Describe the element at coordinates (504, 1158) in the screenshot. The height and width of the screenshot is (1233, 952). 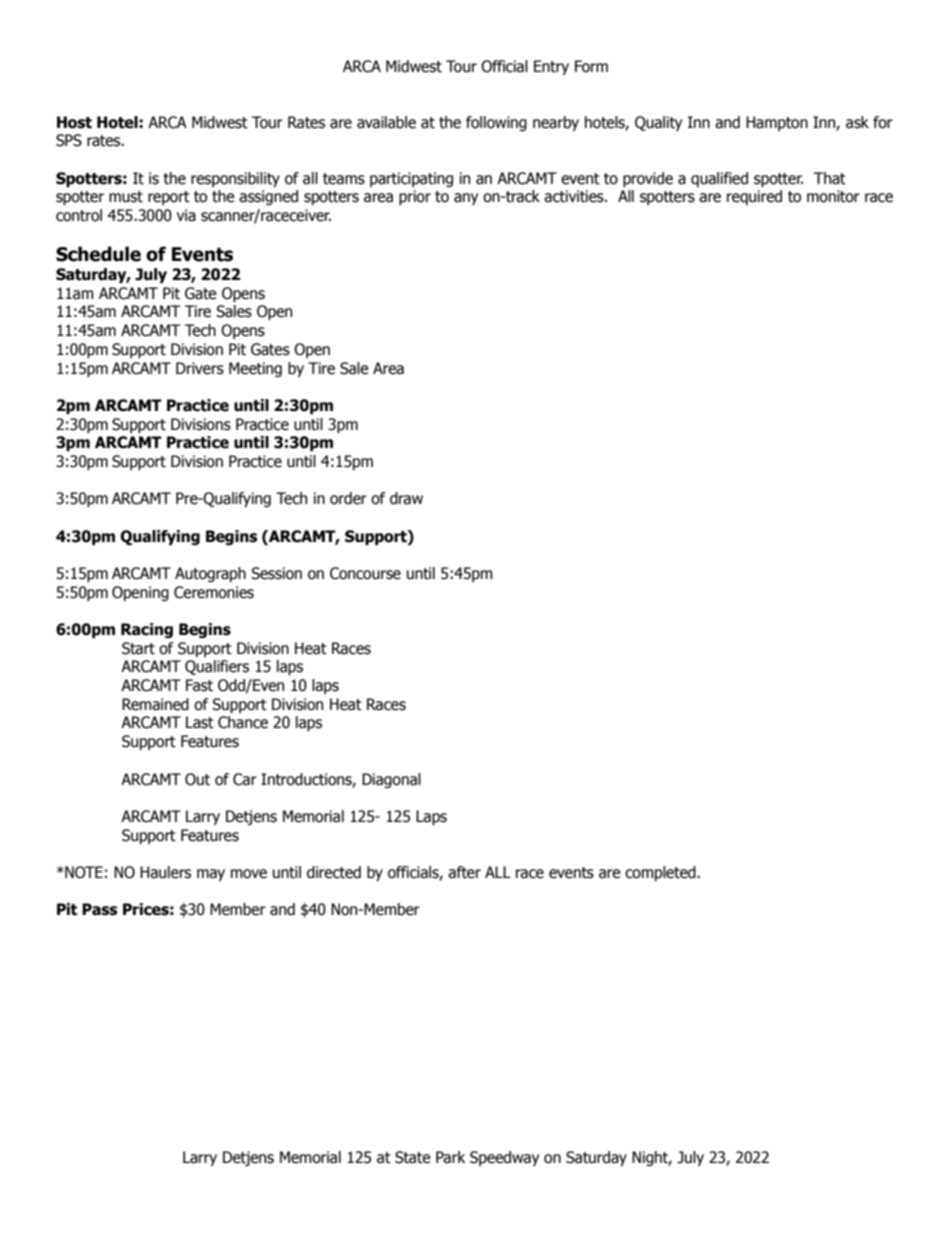
I see `Speedway` at that location.
